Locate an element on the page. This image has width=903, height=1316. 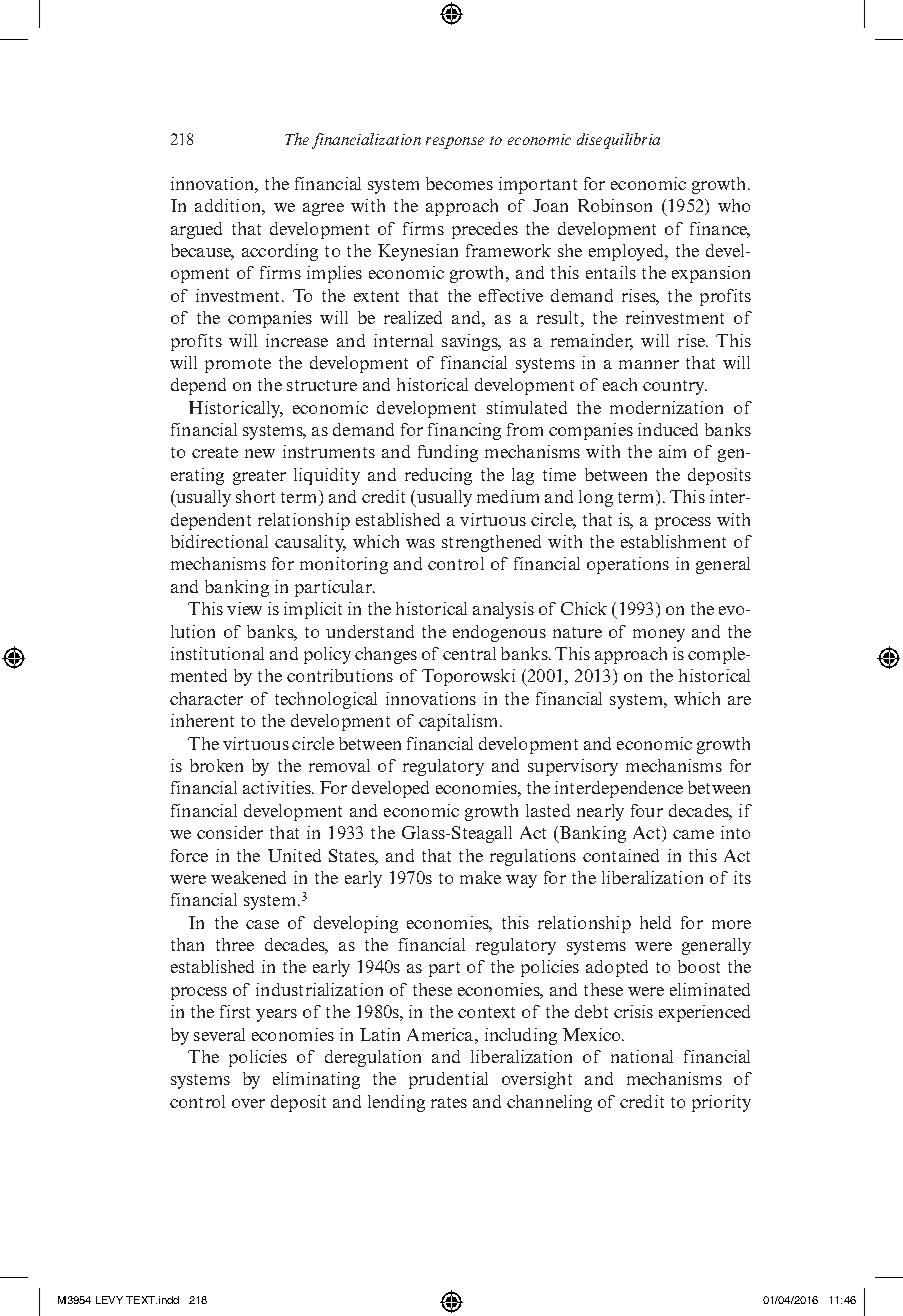
becomes is located at coordinates (459, 183).
